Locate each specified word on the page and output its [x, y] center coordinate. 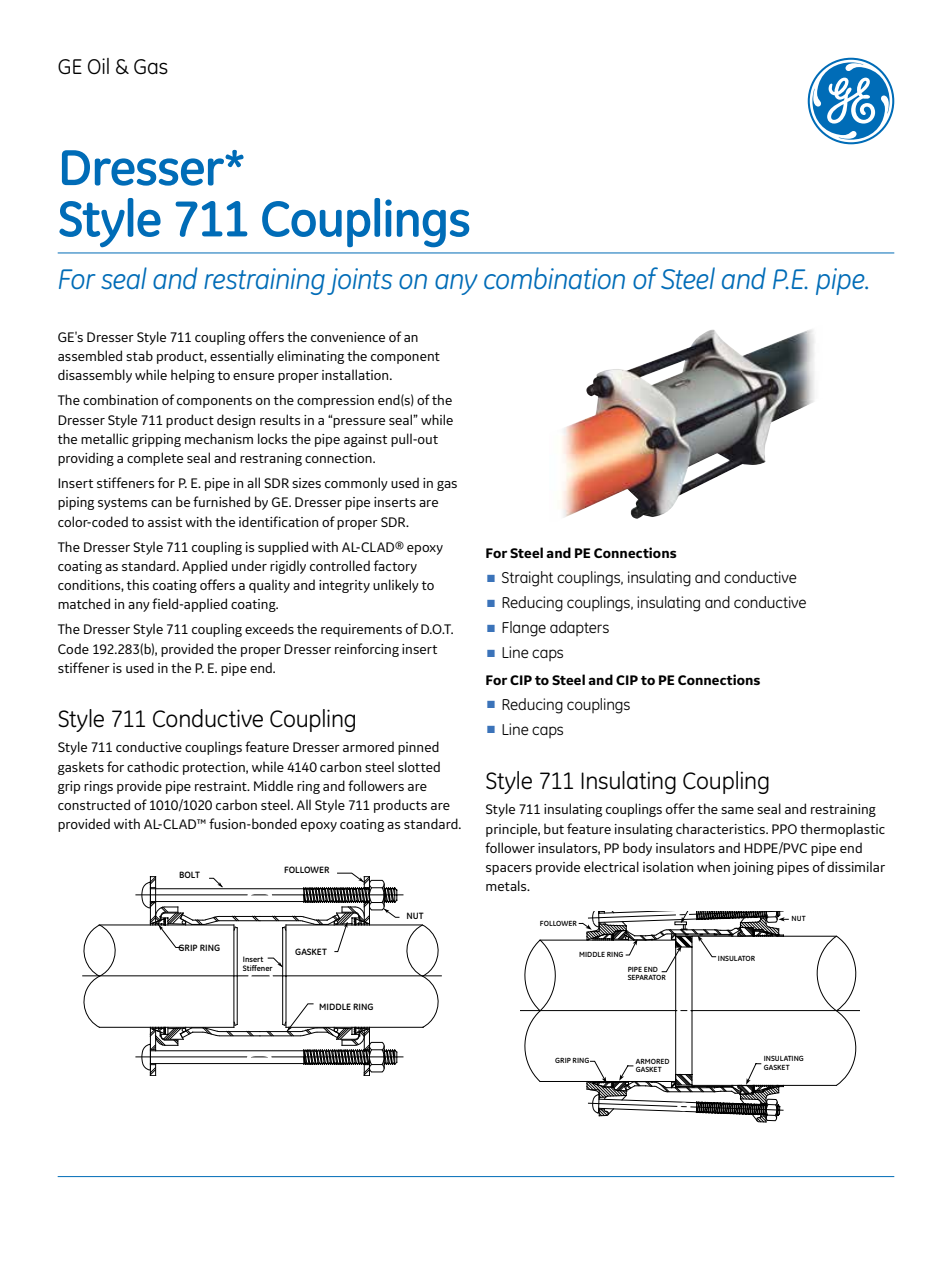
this [138, 584]
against [365, 440]
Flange [524, 629]
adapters [579, 628]
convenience [348, 337]
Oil [98, 66]
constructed [94, 804]
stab [139, 355]
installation [356, 374]
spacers [509, 870]
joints [359, 281]
